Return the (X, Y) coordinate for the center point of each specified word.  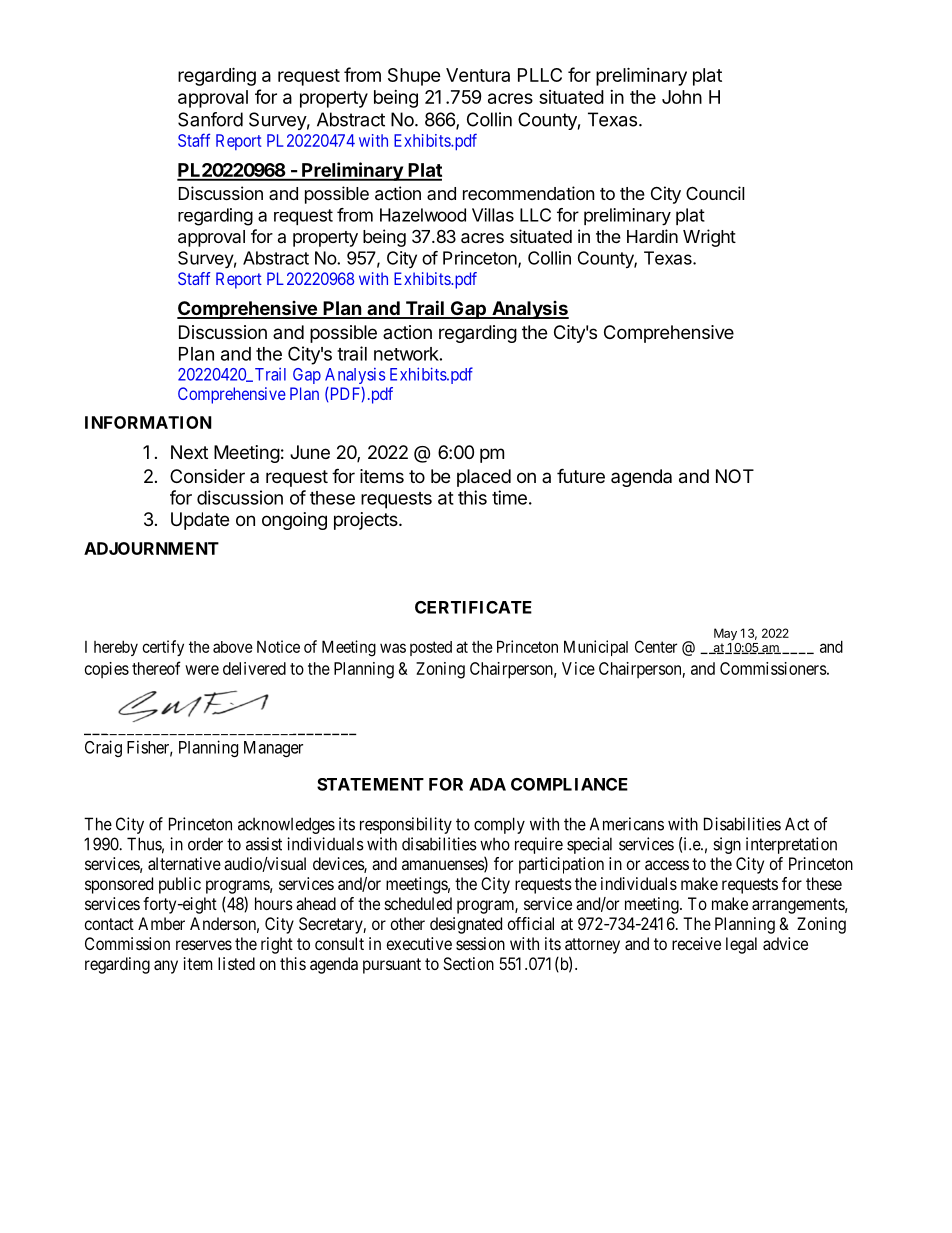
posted (431, 648)
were (202, 670)
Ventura (478, 75)
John (682, 97)
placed (484, 478)
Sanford (210, 119)
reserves (204, 945)
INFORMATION (148, 422)
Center (656, 646)
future (581, 475)
